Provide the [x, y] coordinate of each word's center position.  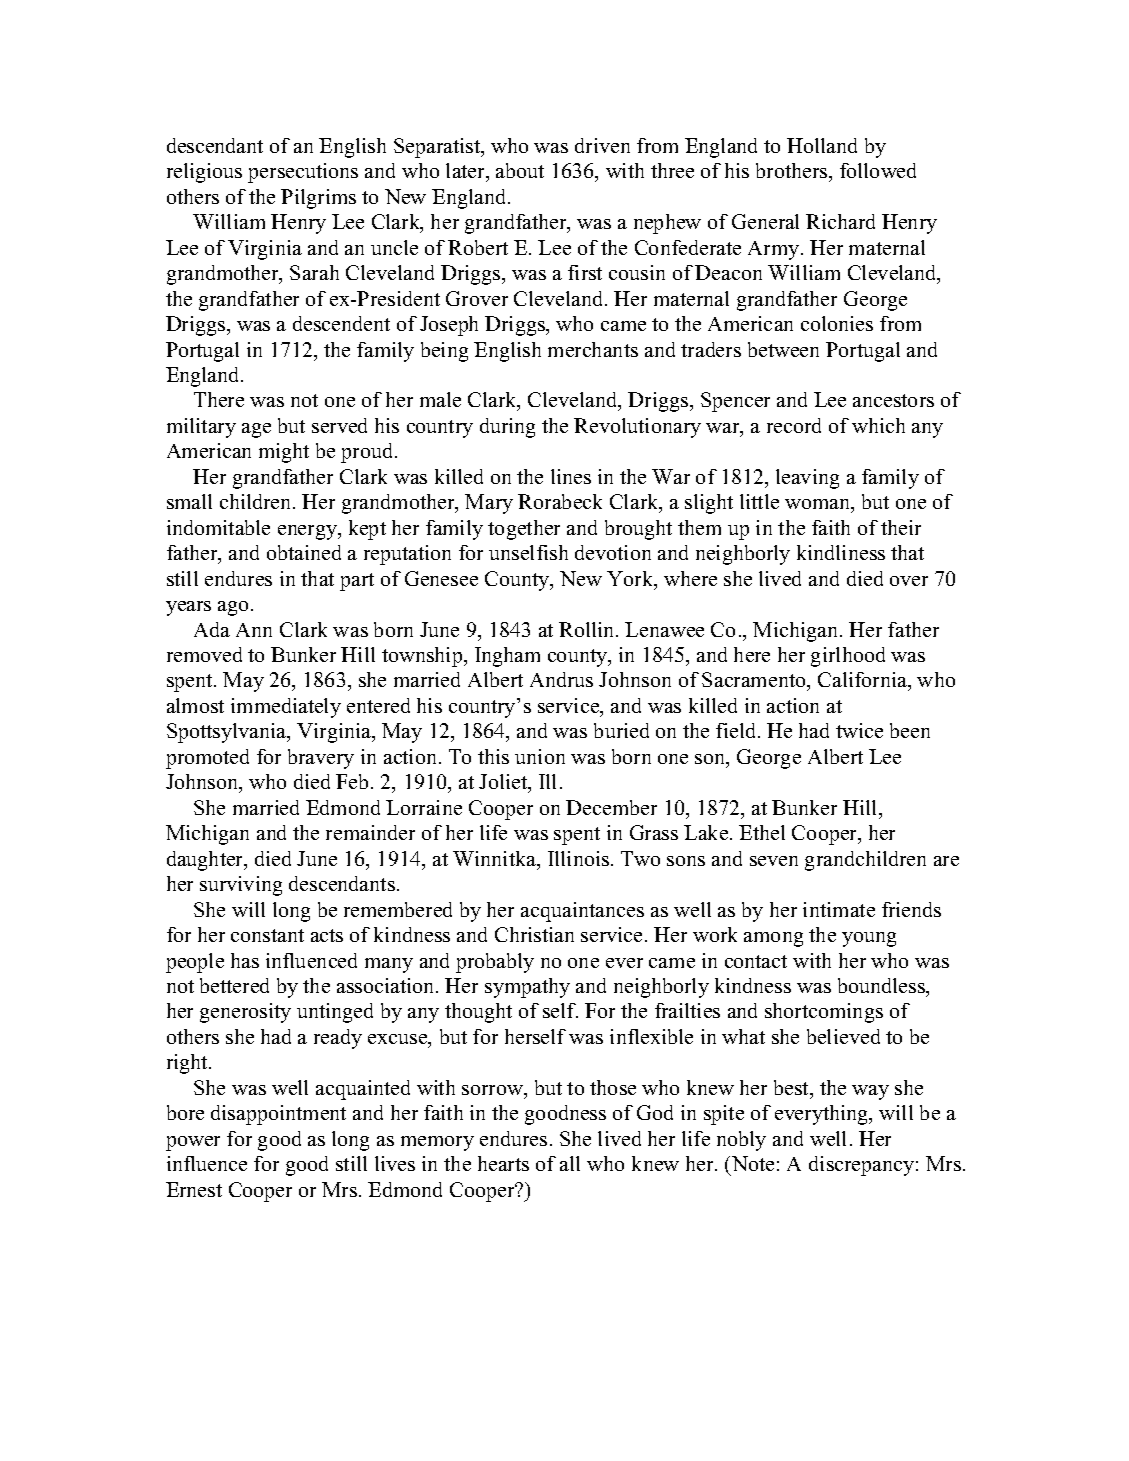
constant [267, 935]
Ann [254, 630]
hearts [503, 1163]
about [520, 170]
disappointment [278, 1115]
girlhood [848, 657]
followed [878, 170]
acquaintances [582, 912]
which [878, 425]
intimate [839, 909]
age [256, 430]
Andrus [561, 679]
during [507, 428]
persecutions [303, 173]
